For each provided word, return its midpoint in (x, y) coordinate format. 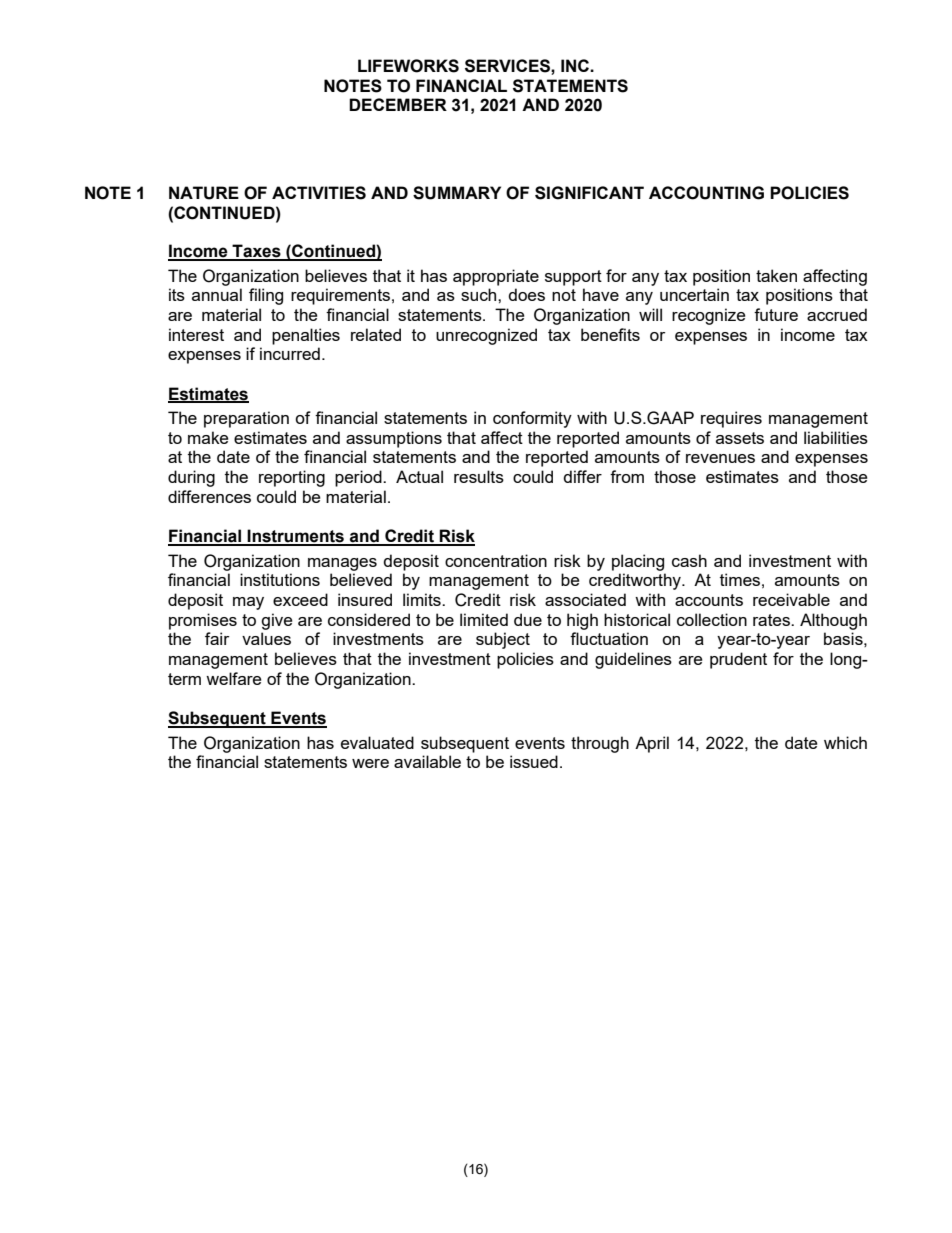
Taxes (257, 252)
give (276, 621)
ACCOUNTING (706, 193)
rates (772, 620)
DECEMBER (398, 104)
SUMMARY (457, 193)
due (528, 619)
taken (776, 275)
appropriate (496, 277)
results (479, 476)
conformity (532, 419)
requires (731, 419)
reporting (292, 478)
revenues (720, 458)
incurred (290, 353)
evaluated (377, 742)
